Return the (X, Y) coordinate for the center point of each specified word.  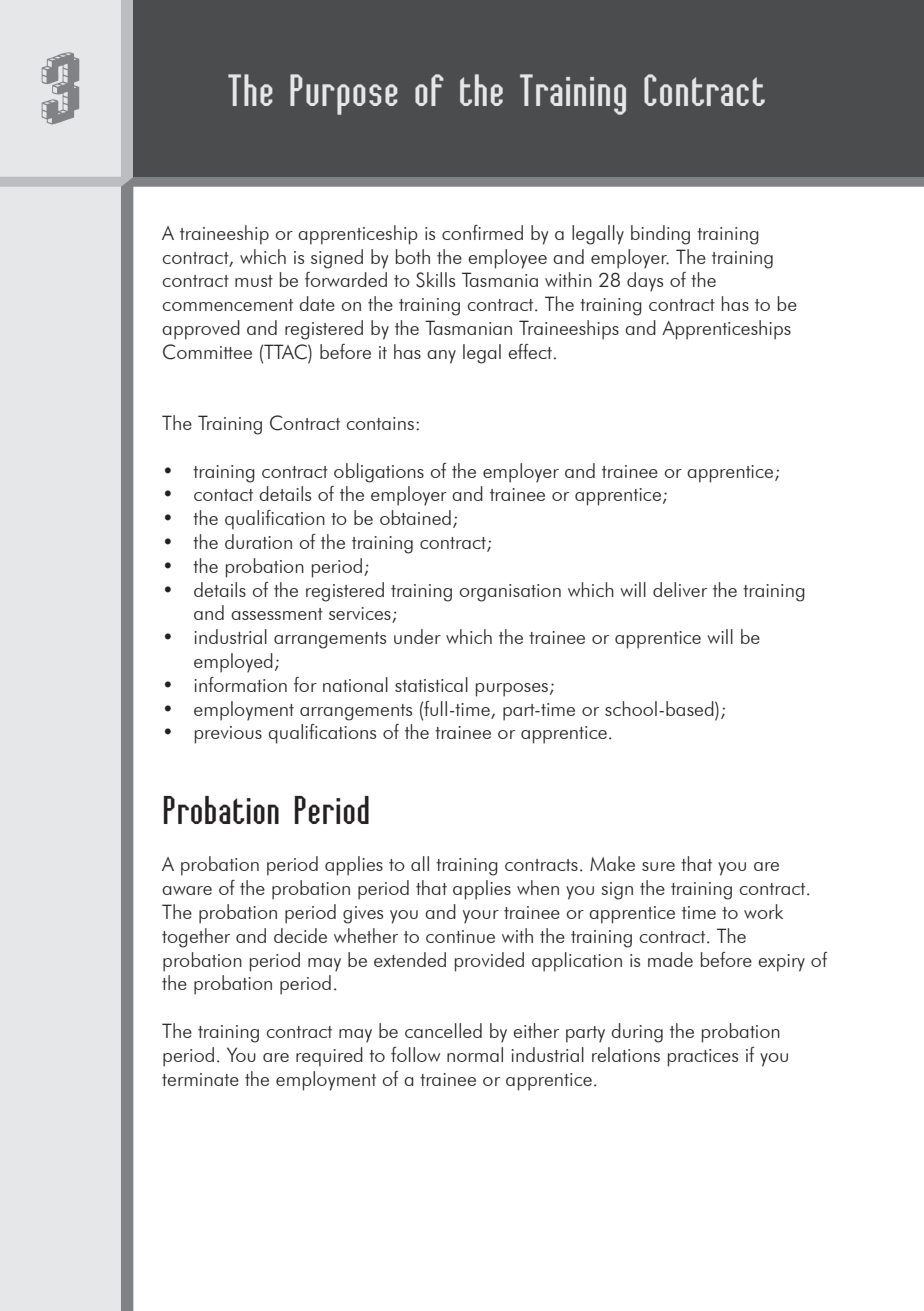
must (254, 281)
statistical (431, 684)
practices (703, 1058)
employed (233, 663)
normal (475, 1054)
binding (660, 235)
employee (507, 259)
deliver (680, 589)
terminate (200, 1079)
